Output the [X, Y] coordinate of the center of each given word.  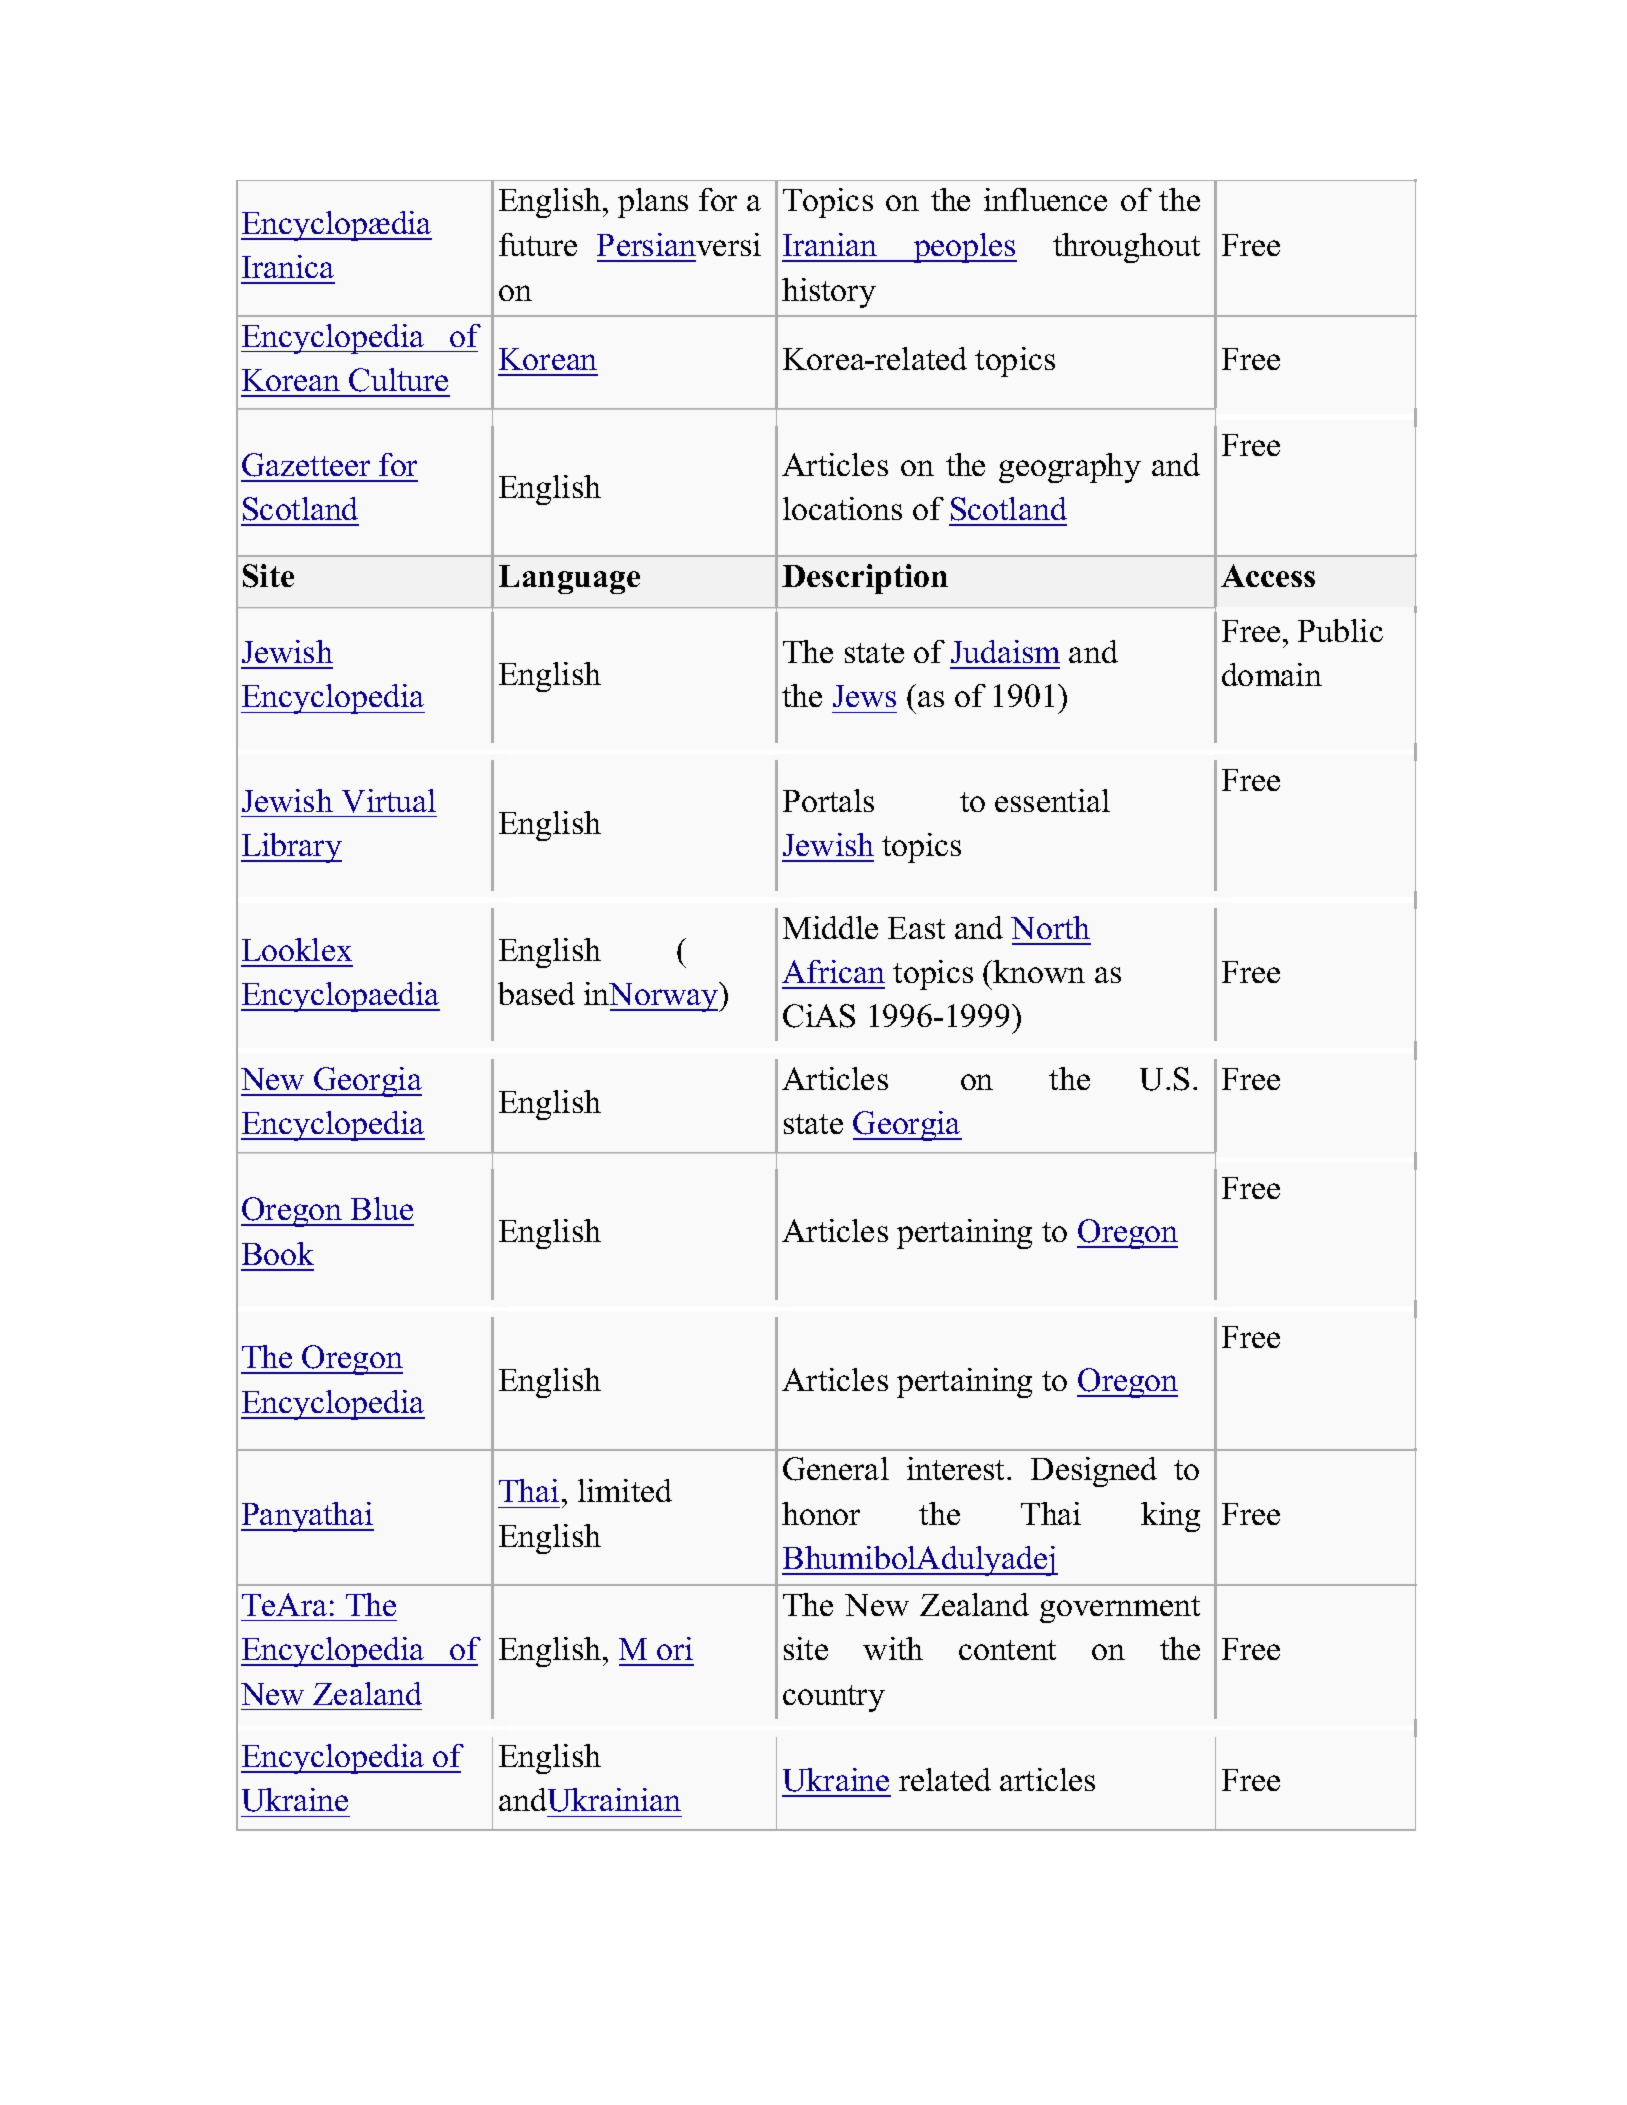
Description [865, 579]
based [536, 993]
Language [569, 579]
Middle [830, 927]
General [836, 1469]
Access [1268, 575]
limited [625, 1490]
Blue [382, 1208]
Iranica [288, 266]
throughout [1126, 248]
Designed [1094, 1472]
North [1050, 927]
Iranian [830, 244]
